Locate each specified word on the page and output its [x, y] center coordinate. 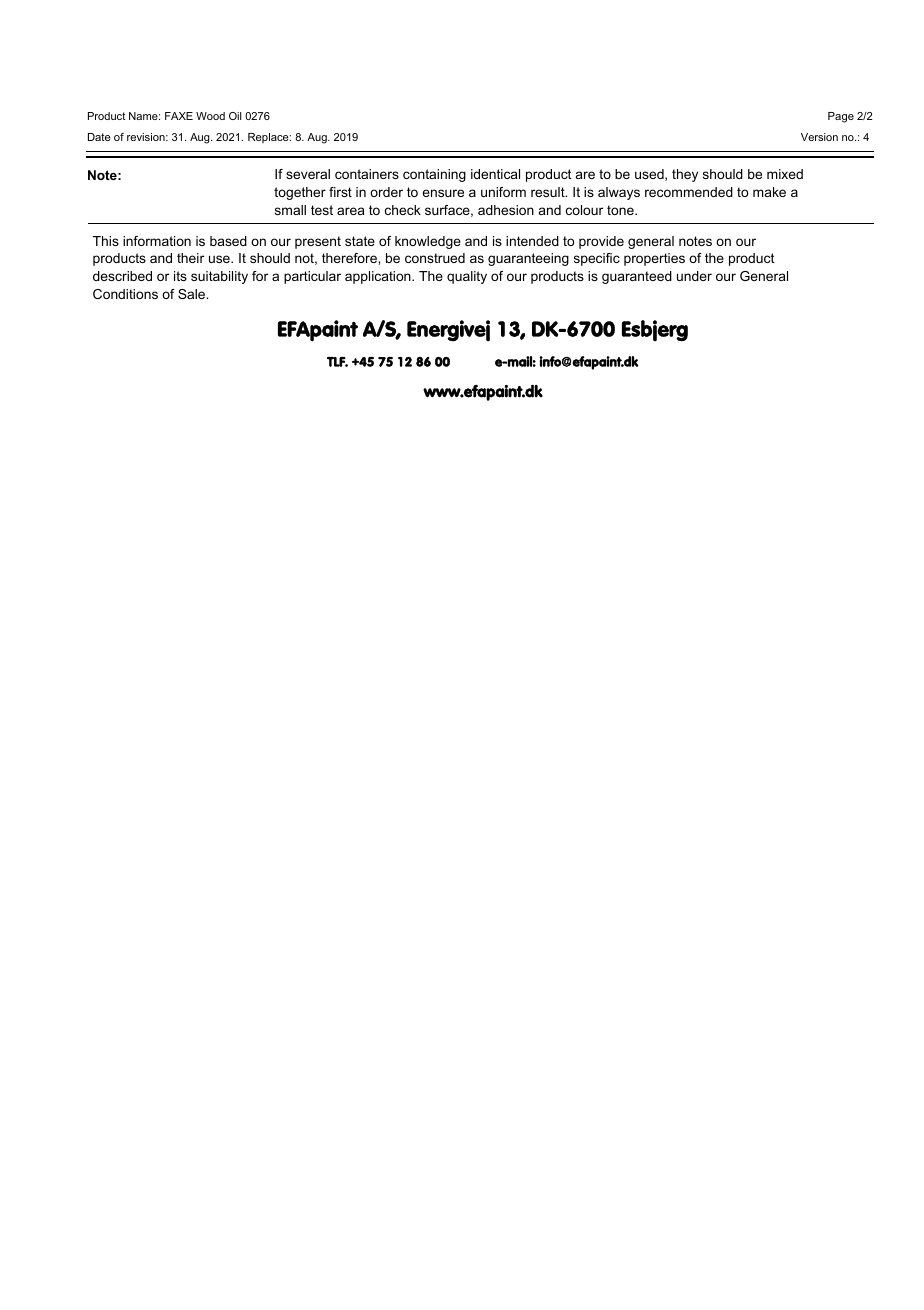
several [308, 174]
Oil [235, 116]
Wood [210, 116]
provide [601, 242]
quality [467, 277]
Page [841, 117]
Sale [193, 294]
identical [495, 174]
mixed [785, 174]
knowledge [428, 242]
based [228, 241]
